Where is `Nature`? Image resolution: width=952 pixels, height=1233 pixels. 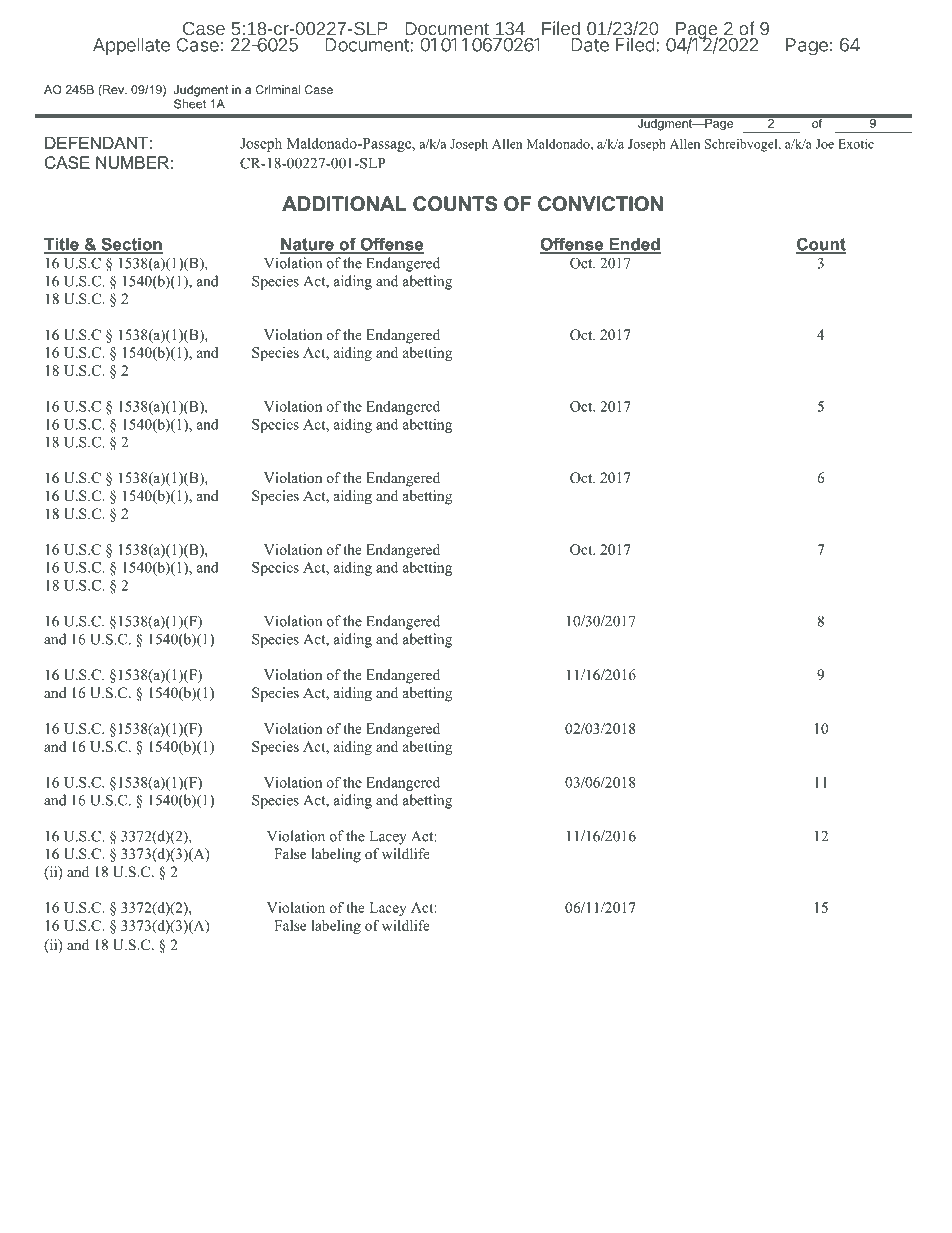
Nature is located at coordinates (308, 245).
